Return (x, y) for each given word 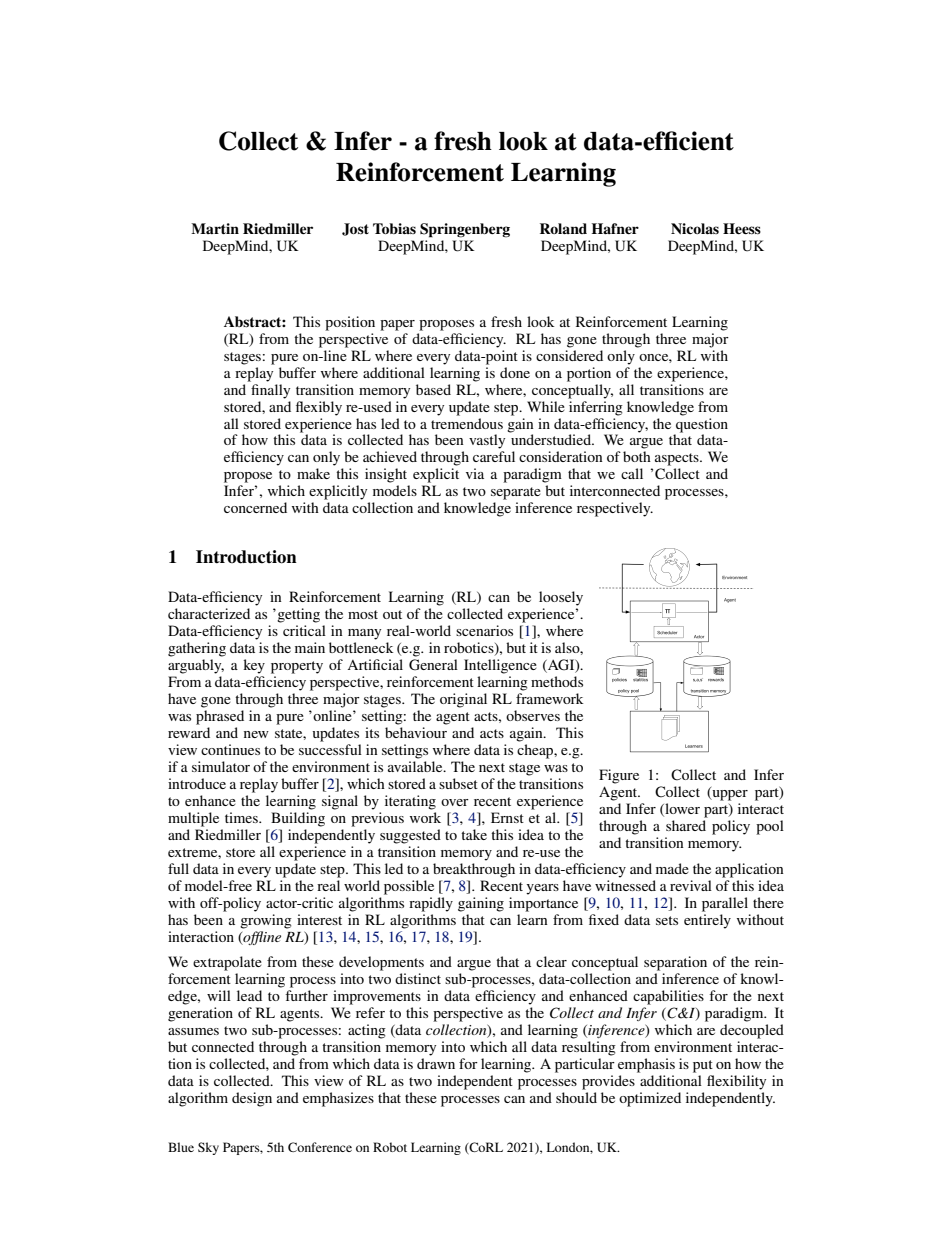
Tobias (394, 228)
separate (516, 493)
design (252, 1099)
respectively (615, 509)
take (474, 834)
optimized (650, 1099)
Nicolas (695, 228)
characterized (209, 613)
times (242, 817)
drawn (436, 1063)
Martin (215, 228)
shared (686, 825)
